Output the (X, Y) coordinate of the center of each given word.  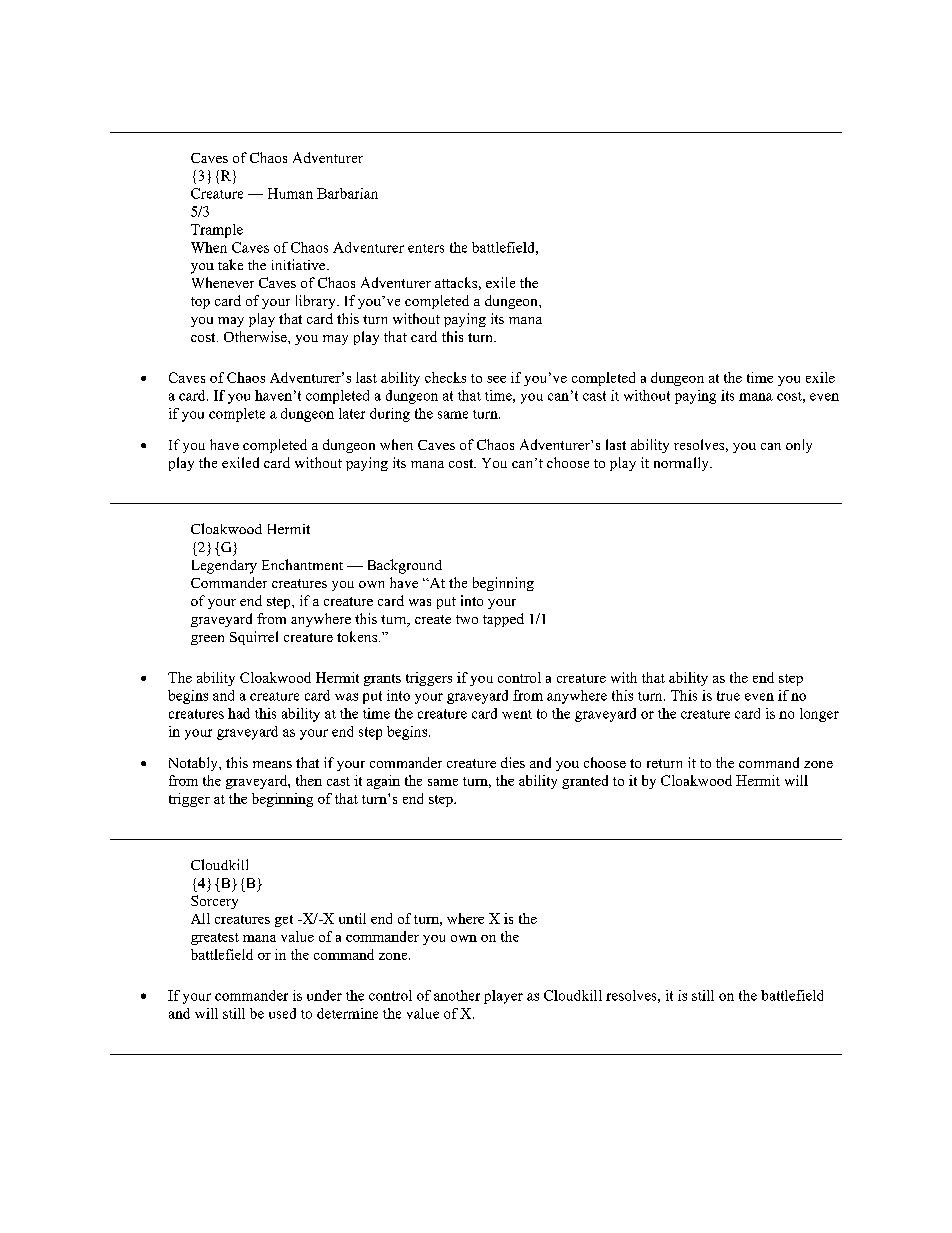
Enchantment (302, 564)
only (799, 446)
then (309, 780)
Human (290, 193)
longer (819, 715)
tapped (503, 620)
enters (426, 248)
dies (513, 762)
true (728, 696)
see (496, 379)
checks (445, 377)
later (352, 413)
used (282, 1013)
